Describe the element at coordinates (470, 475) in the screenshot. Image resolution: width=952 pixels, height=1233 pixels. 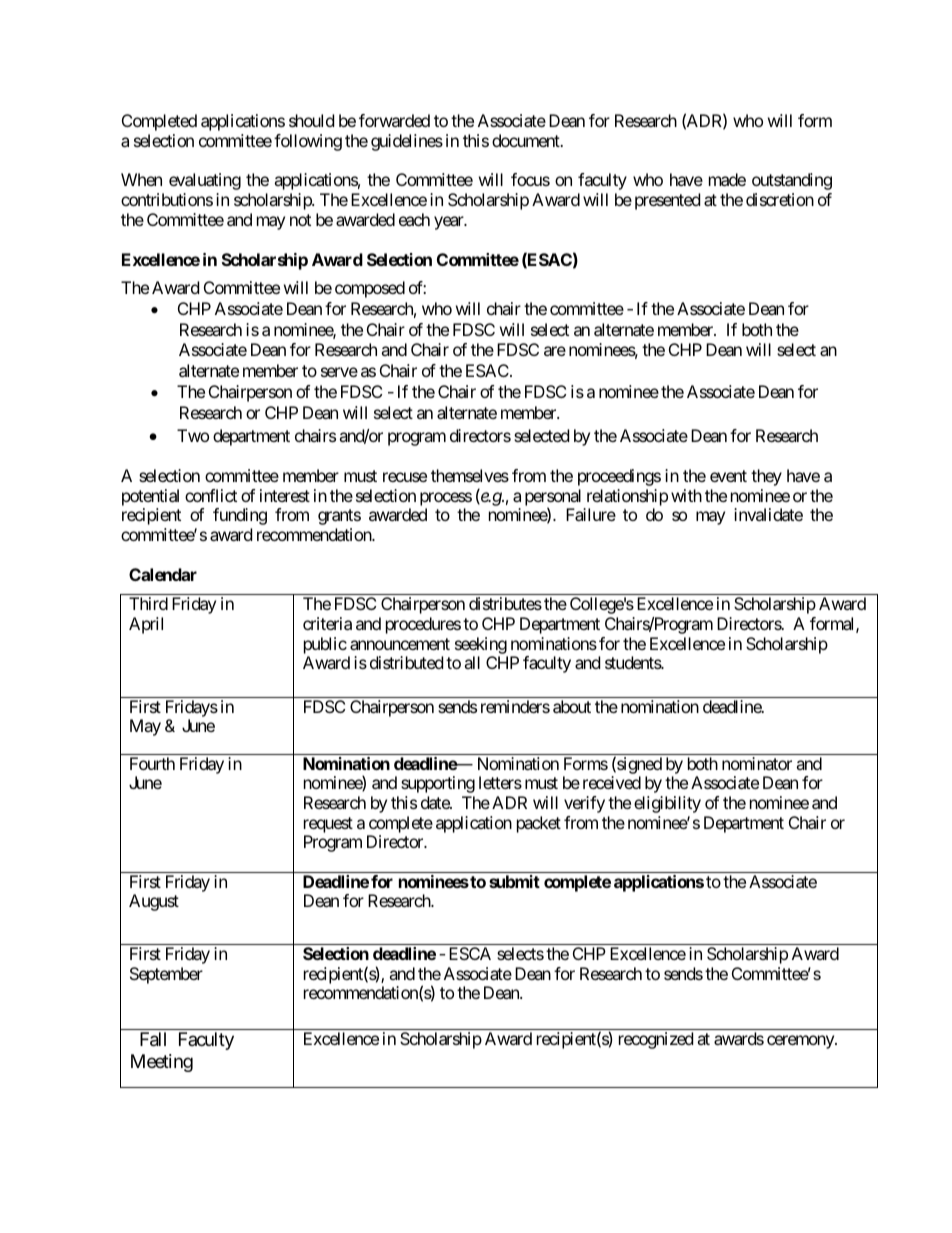
I see `themselves` at that location.
